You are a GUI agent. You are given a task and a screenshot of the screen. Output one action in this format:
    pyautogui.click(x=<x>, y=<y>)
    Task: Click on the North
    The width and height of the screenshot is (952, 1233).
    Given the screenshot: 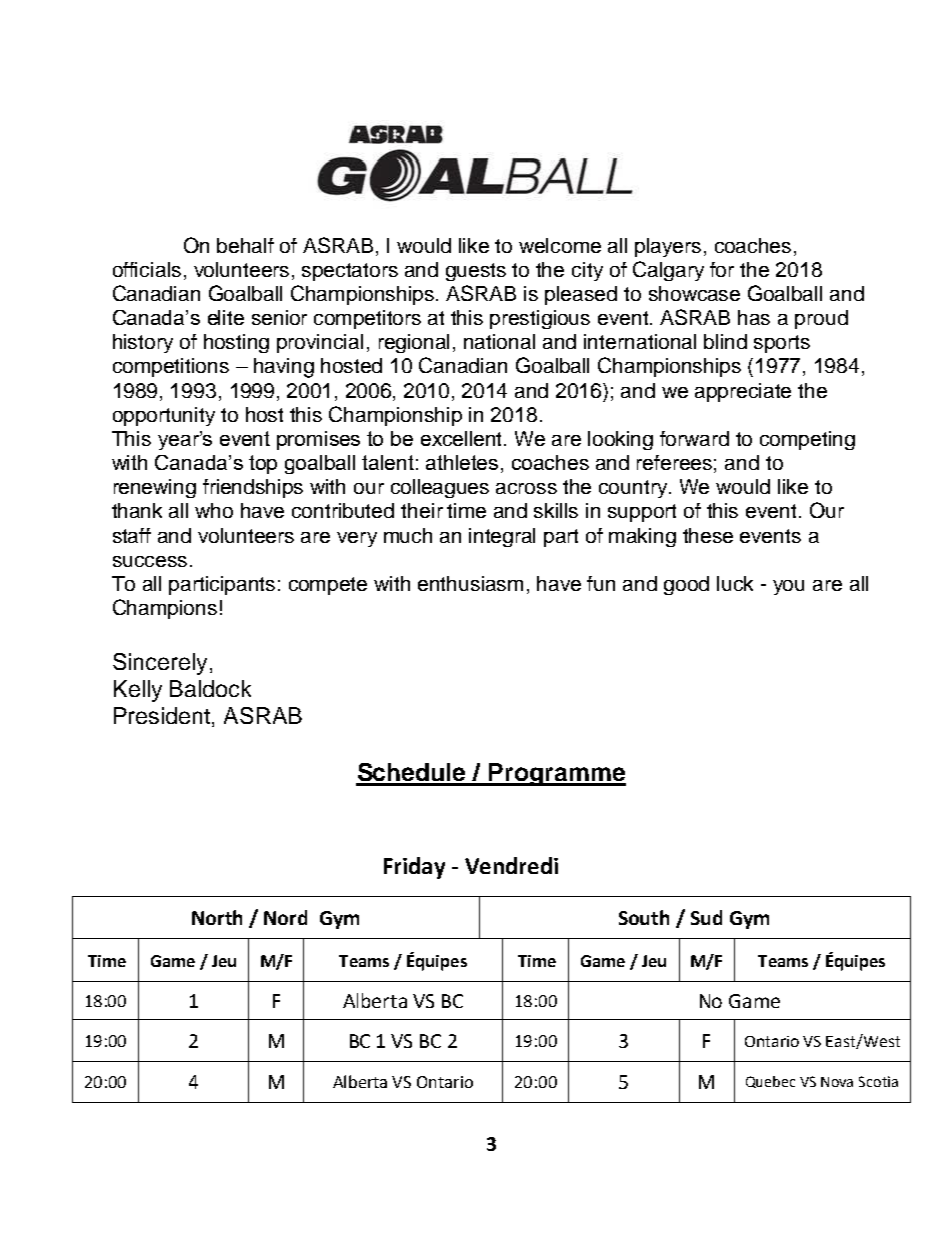 What is the action you would take?
    pyautogui.click(x=217, y=917)
